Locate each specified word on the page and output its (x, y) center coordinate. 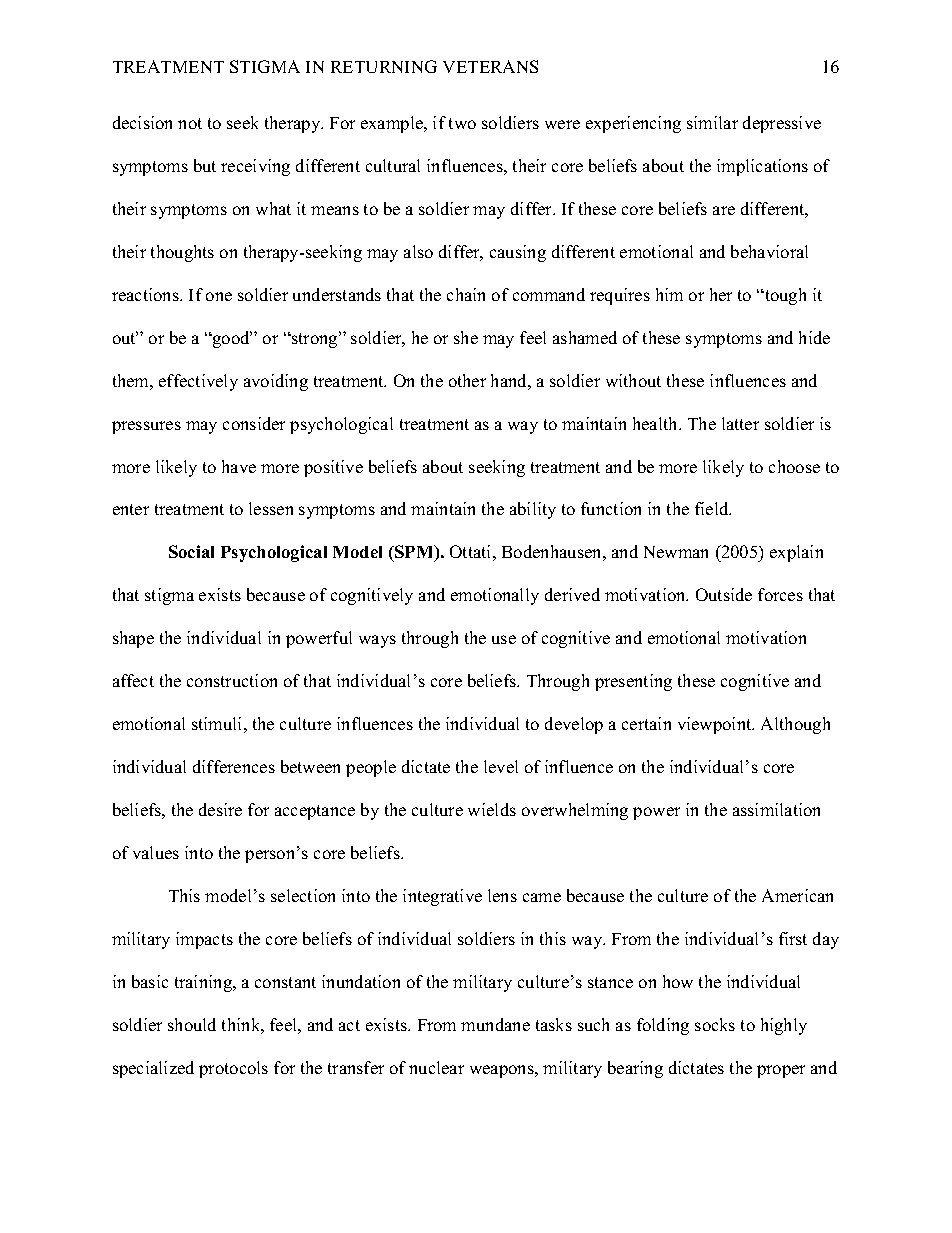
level (501, 766)
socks (715, 1024)
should (192, 1024)
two (462, 123)
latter (740, 423)
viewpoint (716, 725)
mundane (495, 1024)
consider (254, 423)
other (467, 380)
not (190, 123)
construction (232, 680)
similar (712, 122)
